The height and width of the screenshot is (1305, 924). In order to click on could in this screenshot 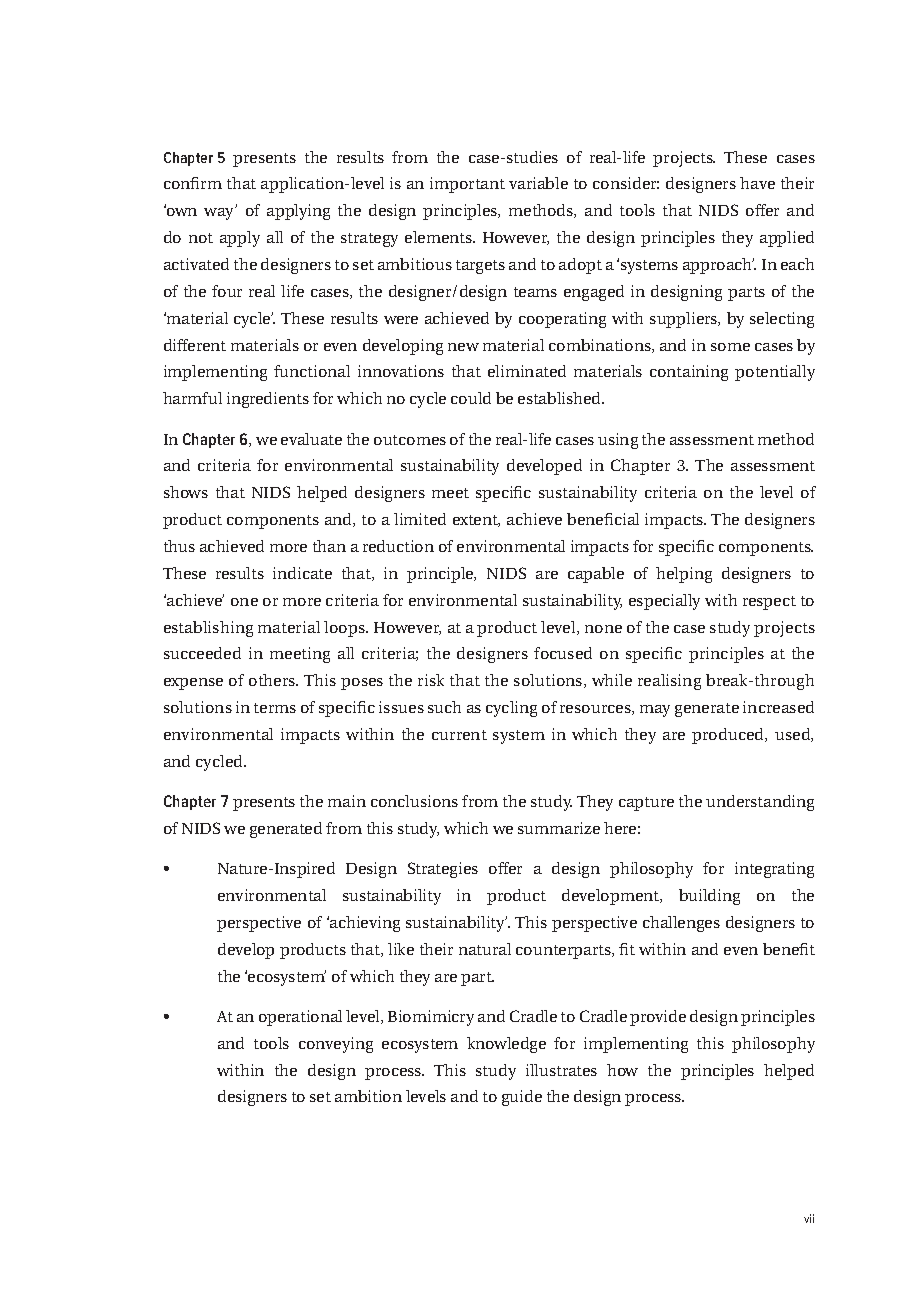, I will do `click(471, 398)`.
